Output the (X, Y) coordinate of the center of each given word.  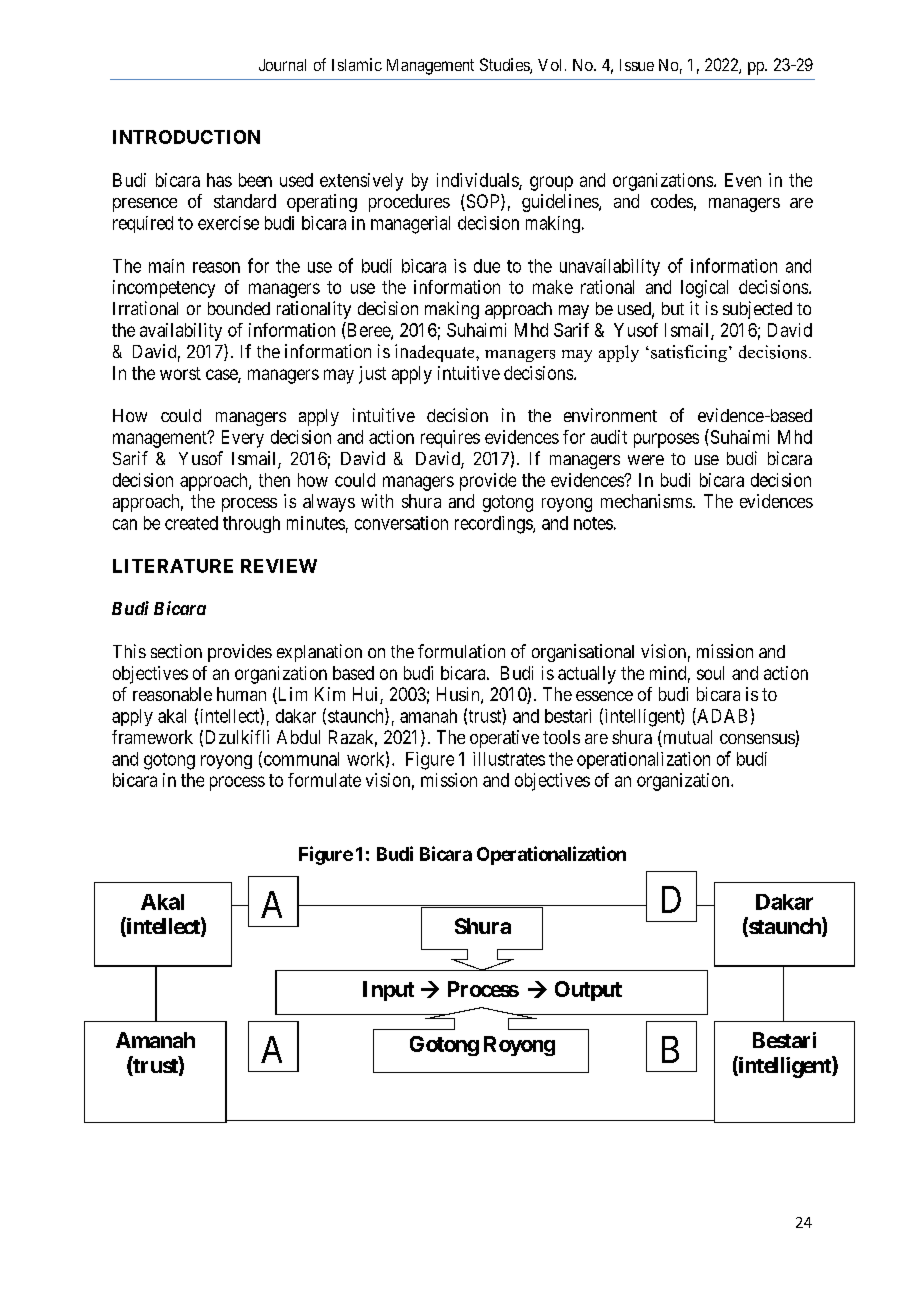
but (673, 308)
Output (588, 991)
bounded (239, 308)
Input (388, 991)
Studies (505, 66)
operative (504, 739)
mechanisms (646, 501)
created (191, 523)
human (241, 694)
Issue (637, 65)
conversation (401, 523)
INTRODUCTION (186, 137)
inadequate (436, 353)
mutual (686, 738)
